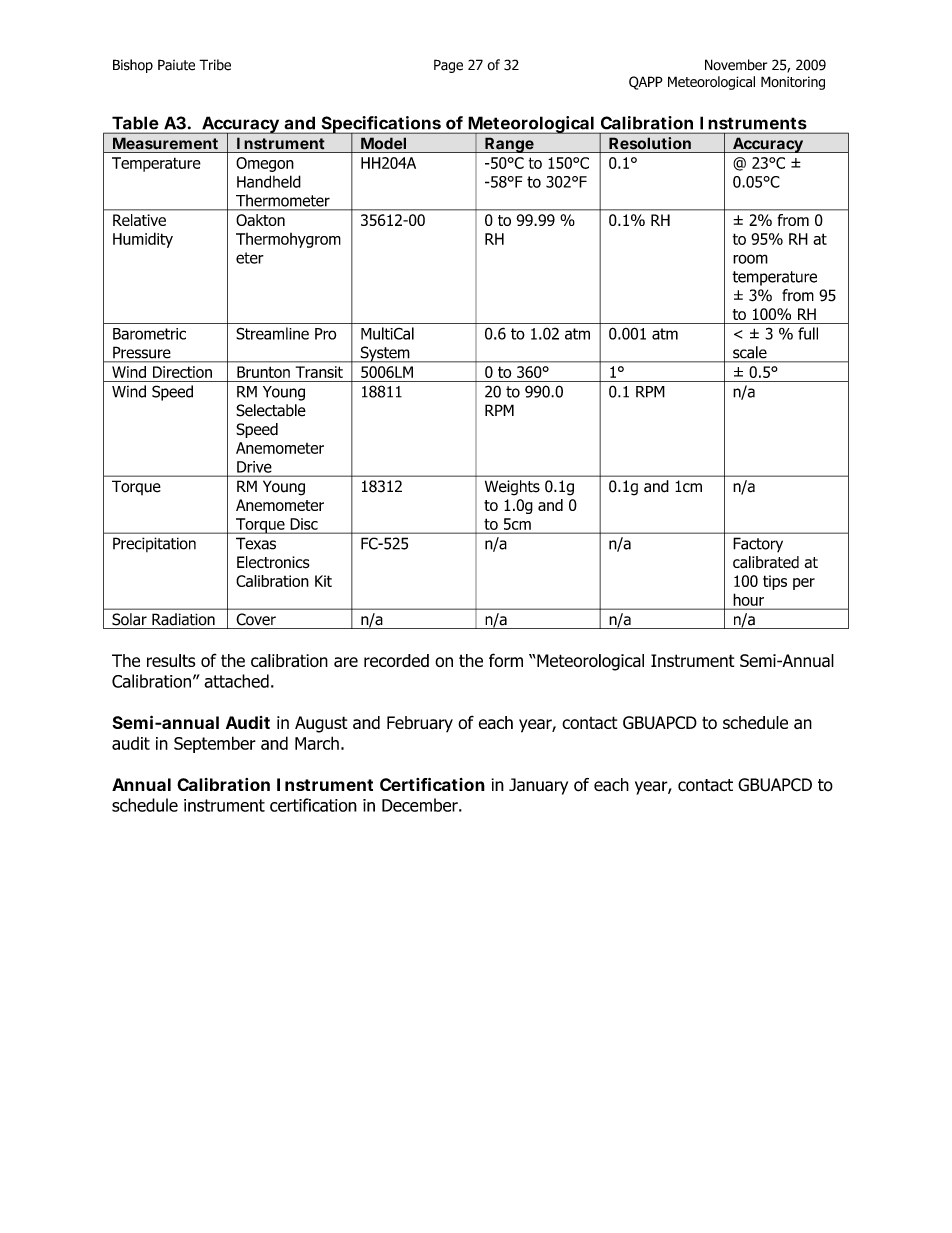 This screenshot has width=952, height=1233. I want to click on calibrated, so click(766, 562).
